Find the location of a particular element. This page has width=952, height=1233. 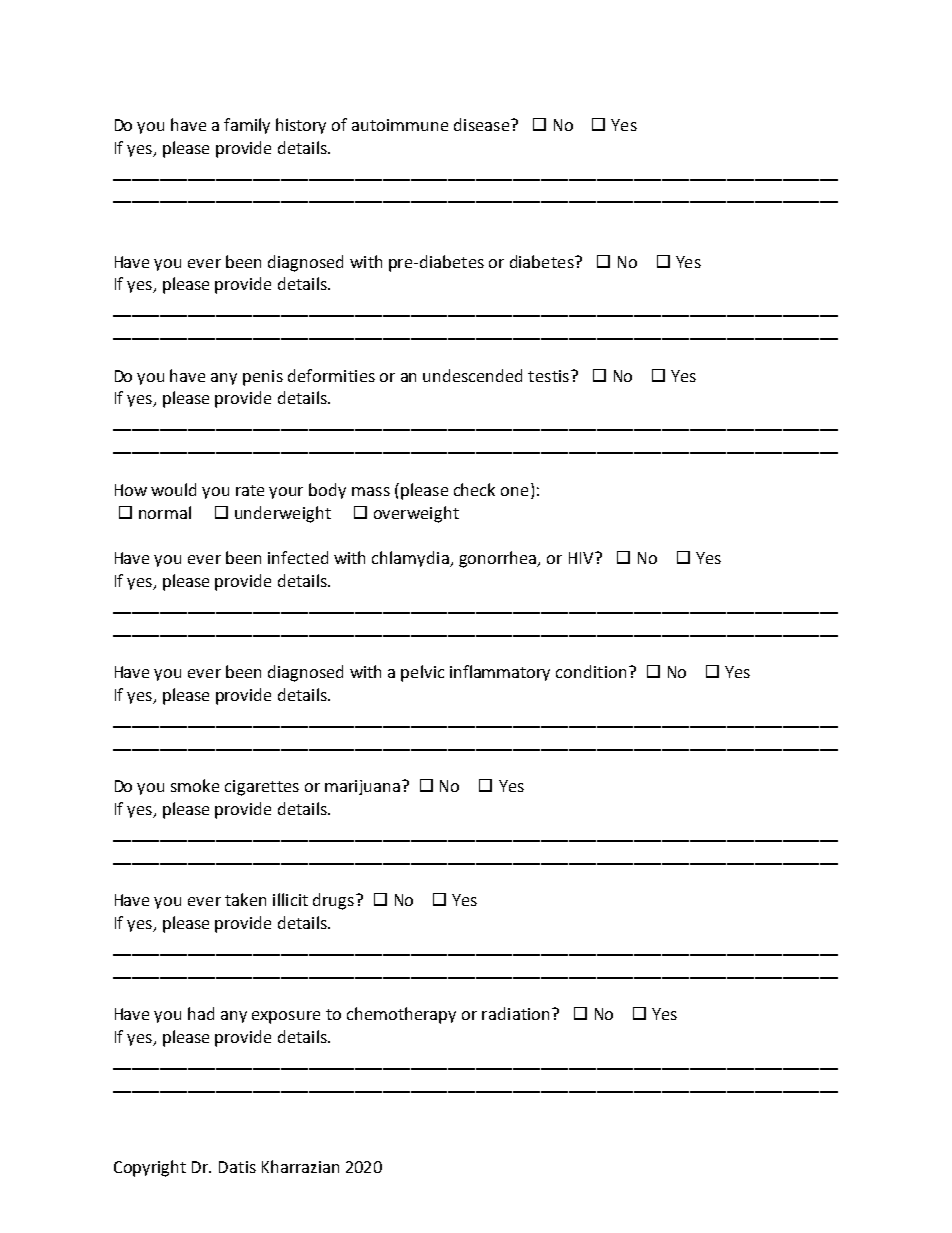

inflammatory is located at coordinates (500, 673).
